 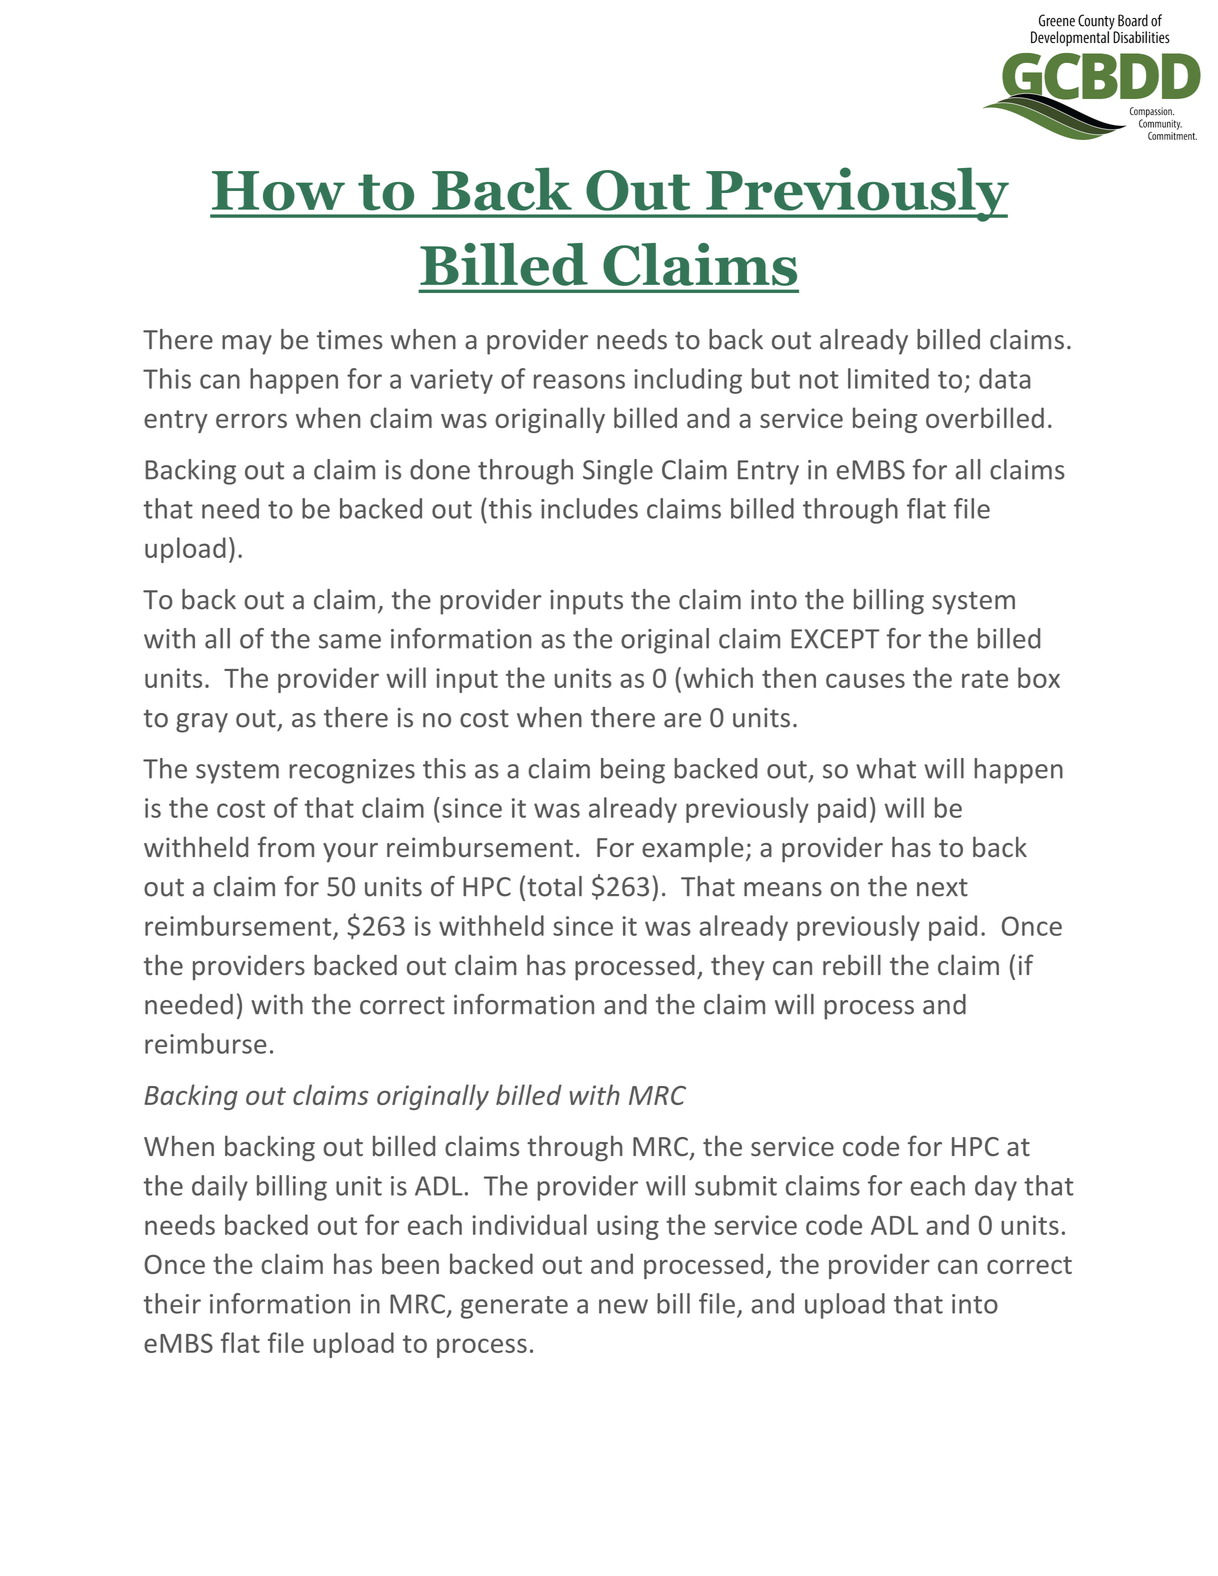 I want to click on How, so click(x=278, y=191).
